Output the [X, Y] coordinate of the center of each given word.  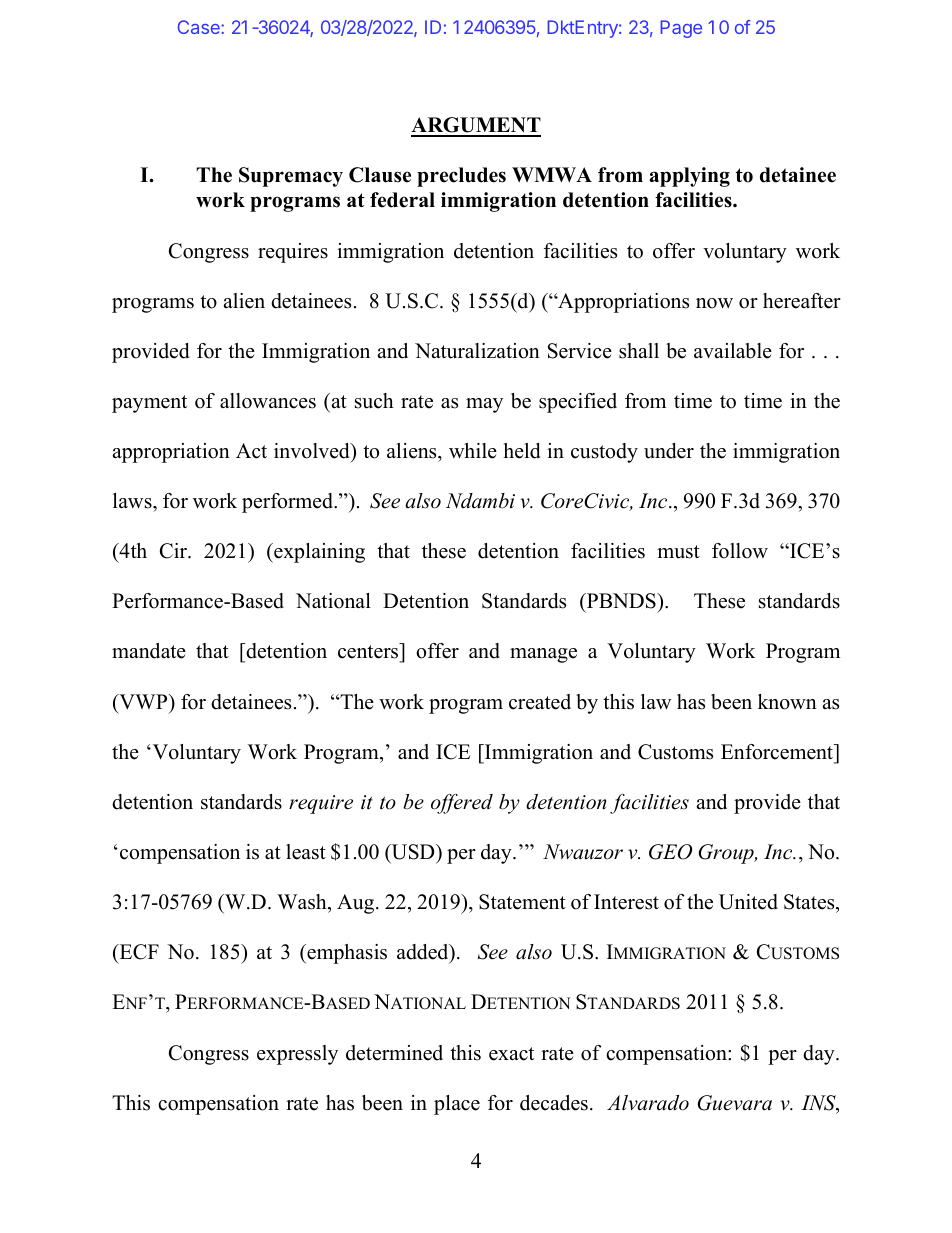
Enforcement [778, 752]
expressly [297, 1055]
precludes [461, 177]
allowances [268, 401]
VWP [143, 701]
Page [681, 29]
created [540, 702]
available [733, 351]
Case [200, 27]
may [484, 405]
